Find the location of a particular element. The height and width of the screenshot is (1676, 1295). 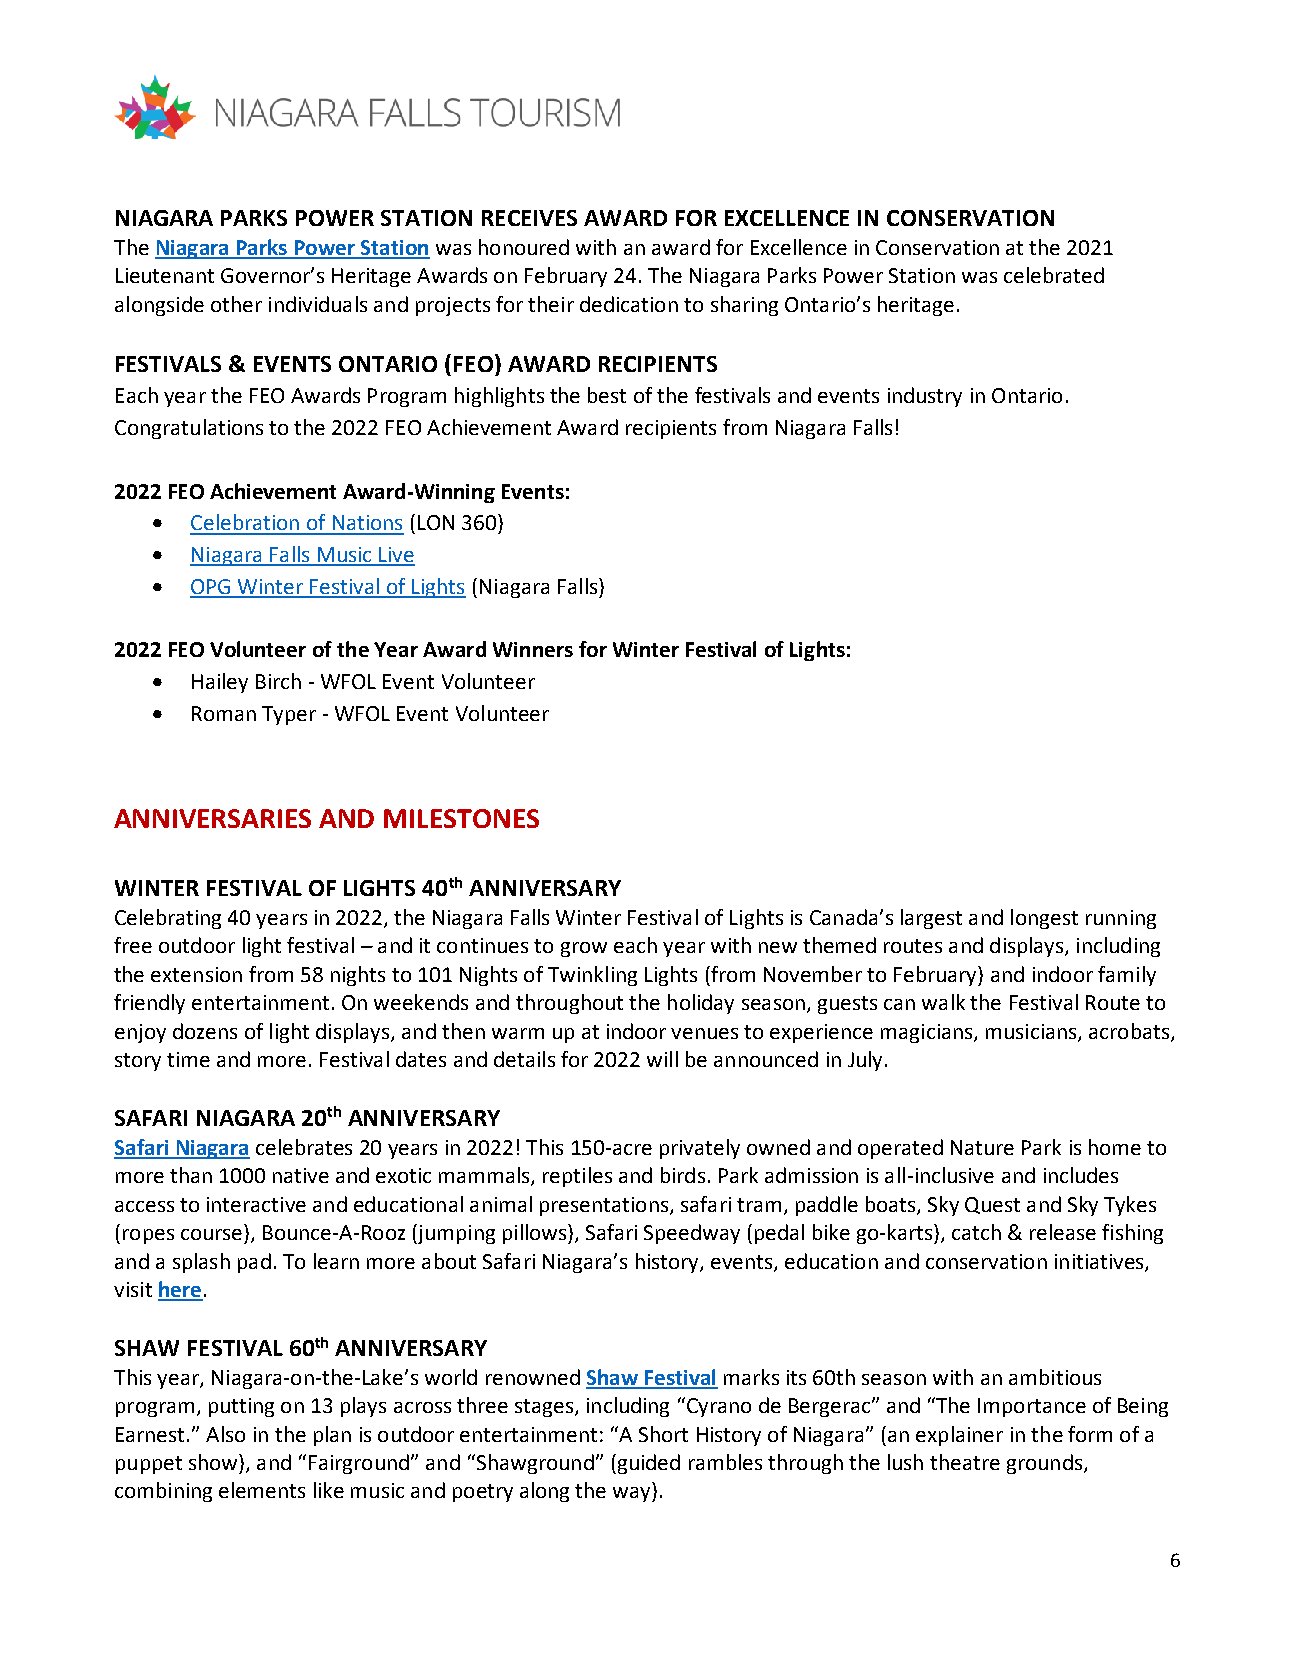

longest is located at coordinates (1044, 919).
